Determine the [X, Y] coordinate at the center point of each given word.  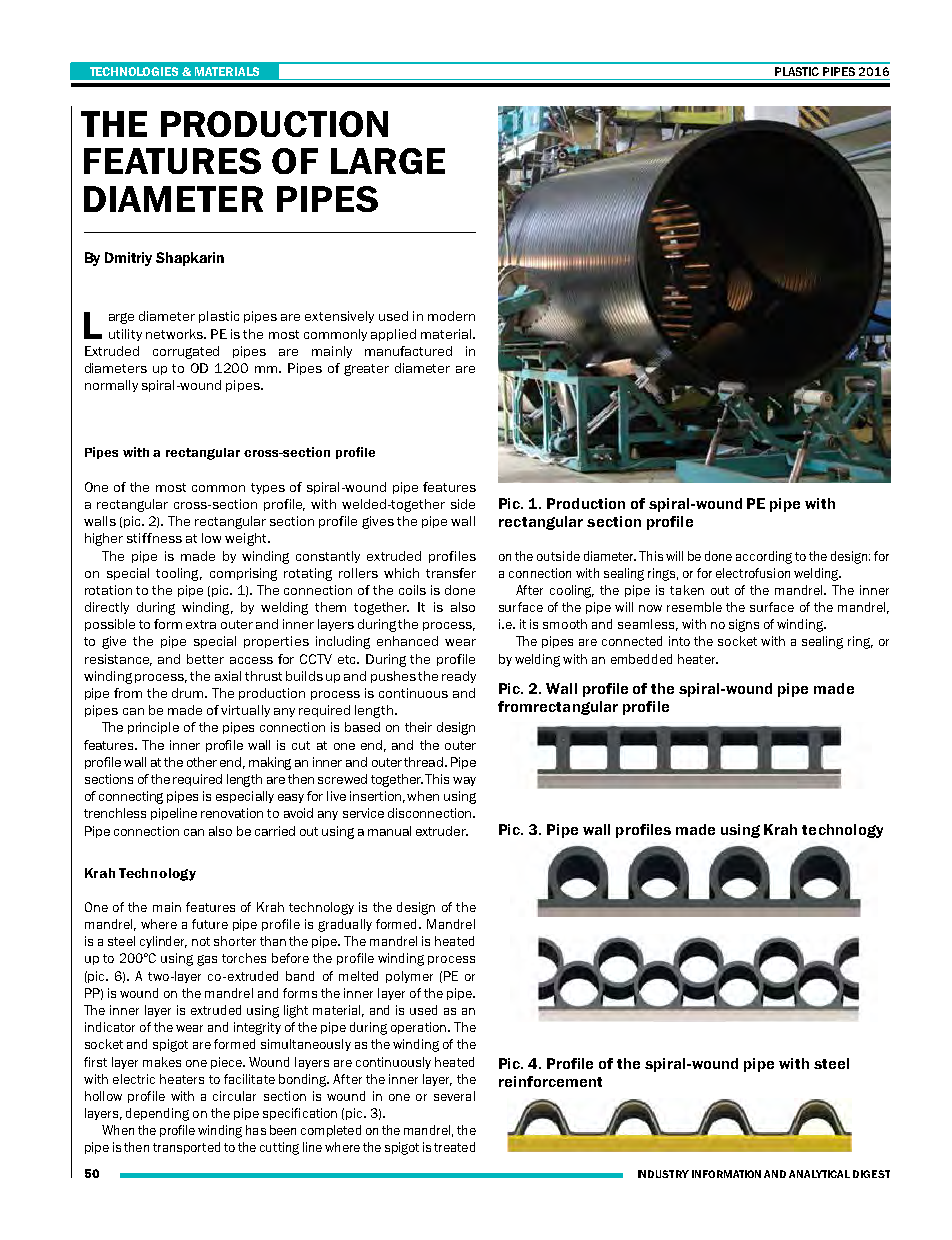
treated [454, 1147]
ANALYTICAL [819, 1174]
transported [186, 1148]
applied [393, 335]
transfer [451, 573]
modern [451, 316]
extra [201, 624]
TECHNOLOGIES [134, 71]
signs [744, 625]
